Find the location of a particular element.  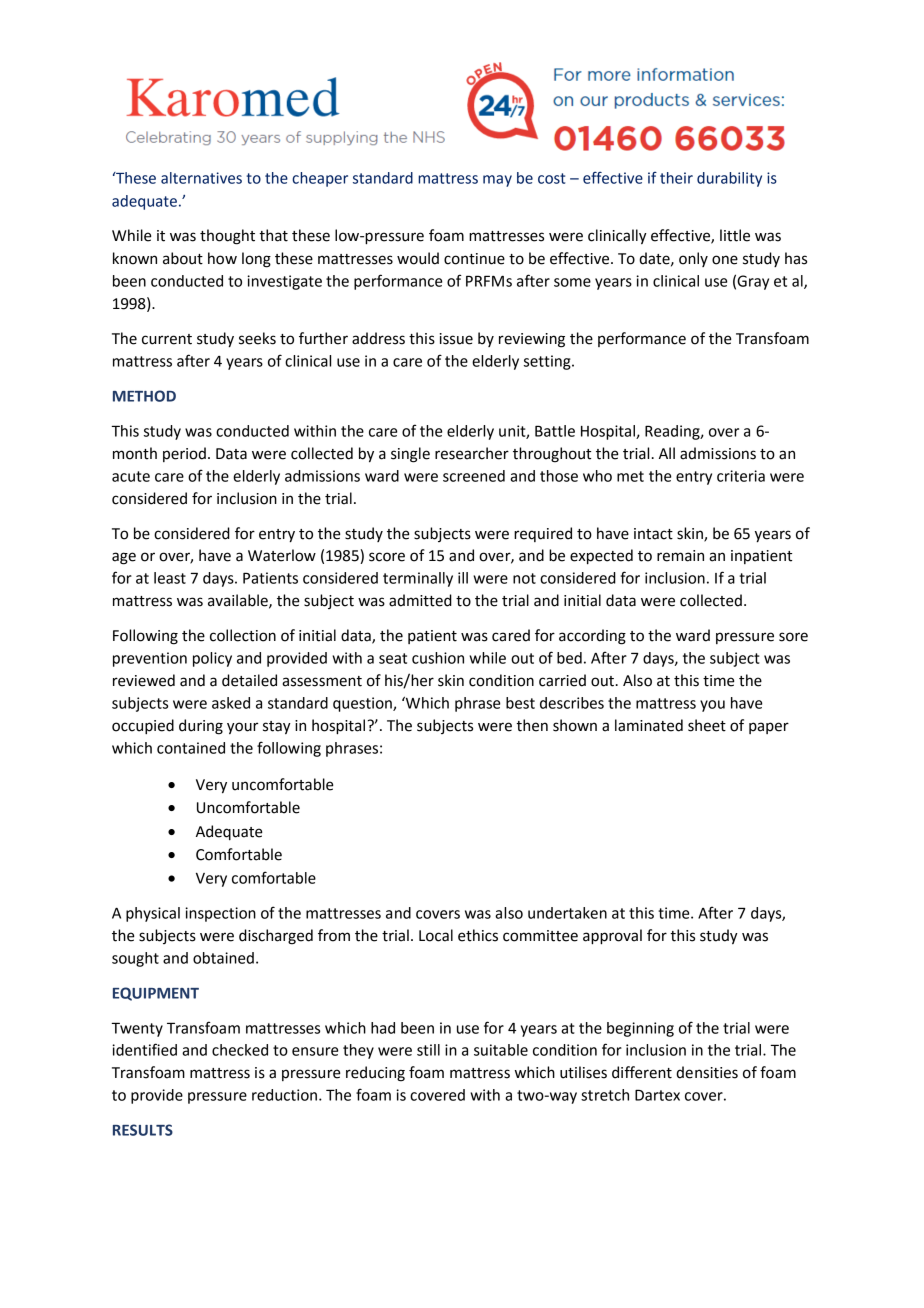

still is located at coordinates (428, 1050).
